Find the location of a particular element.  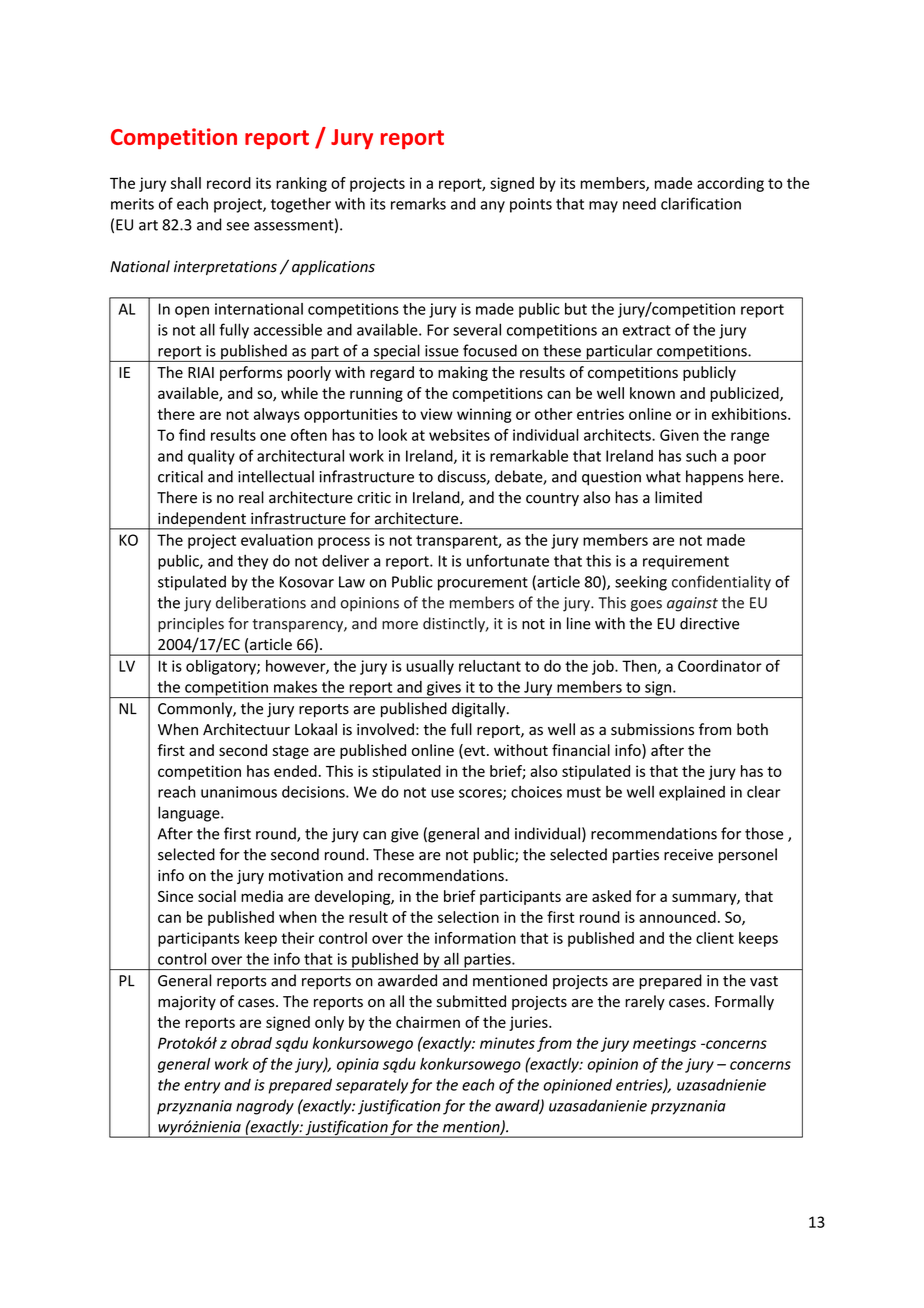

entry is located at coordinates (202, 1087).
